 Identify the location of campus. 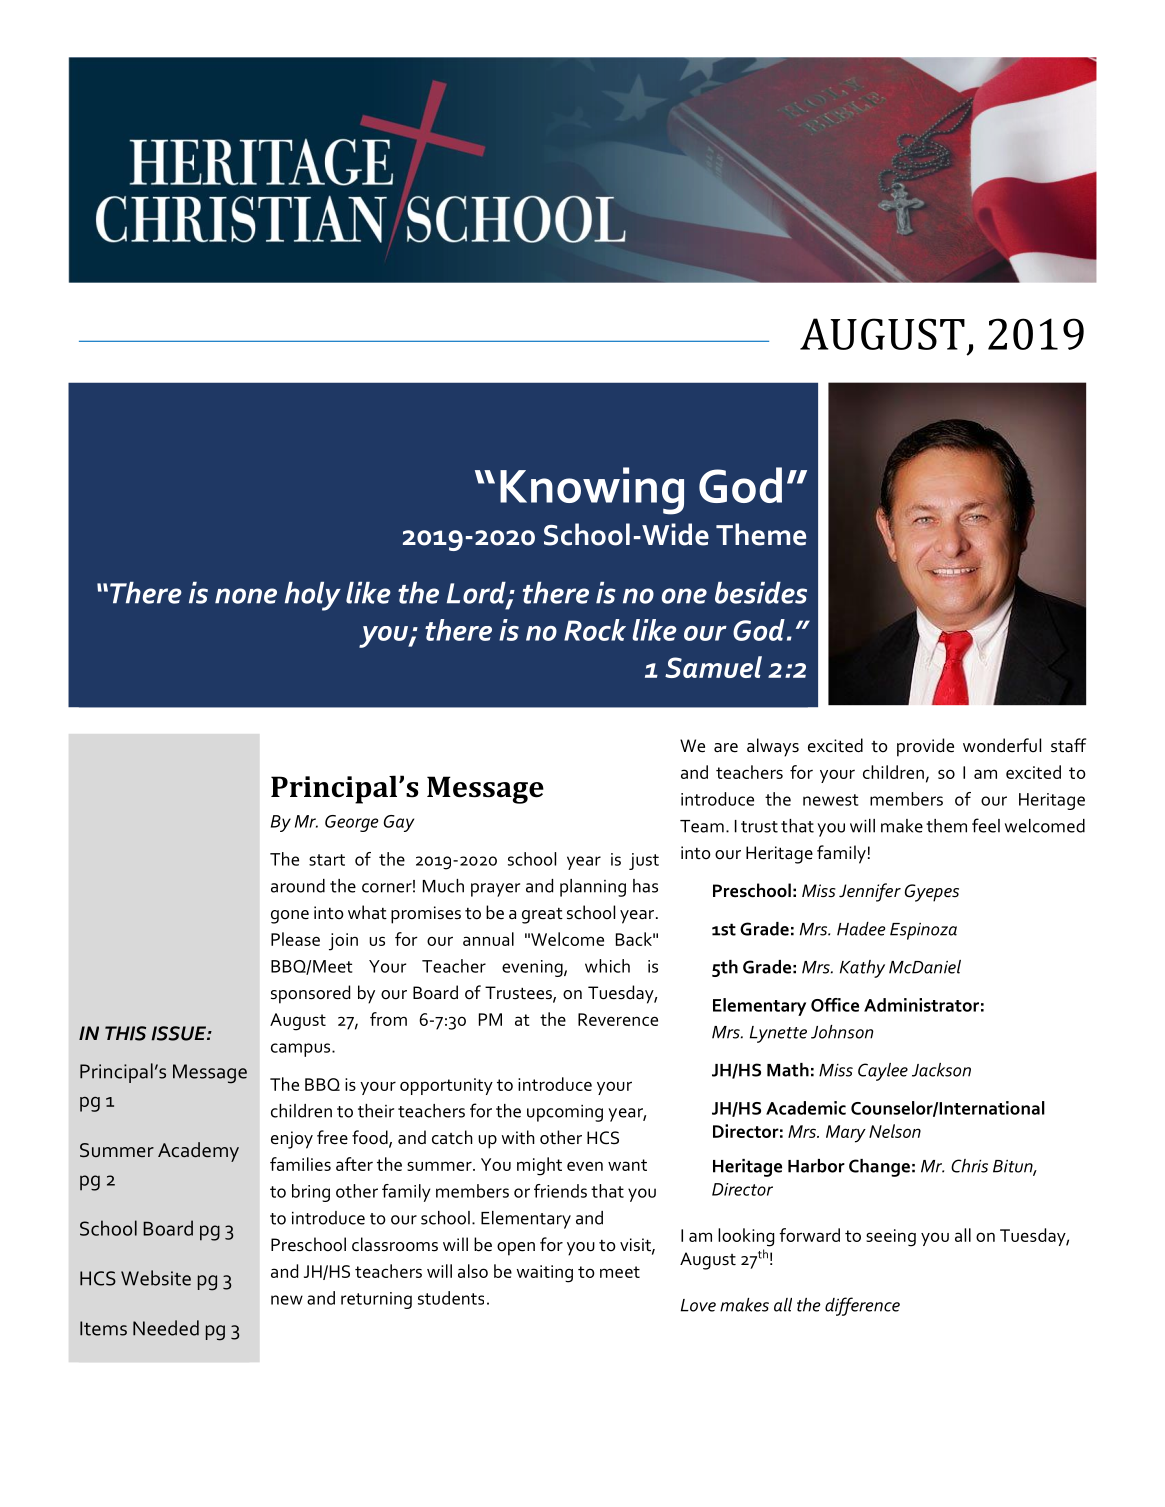
(302, 1050).
